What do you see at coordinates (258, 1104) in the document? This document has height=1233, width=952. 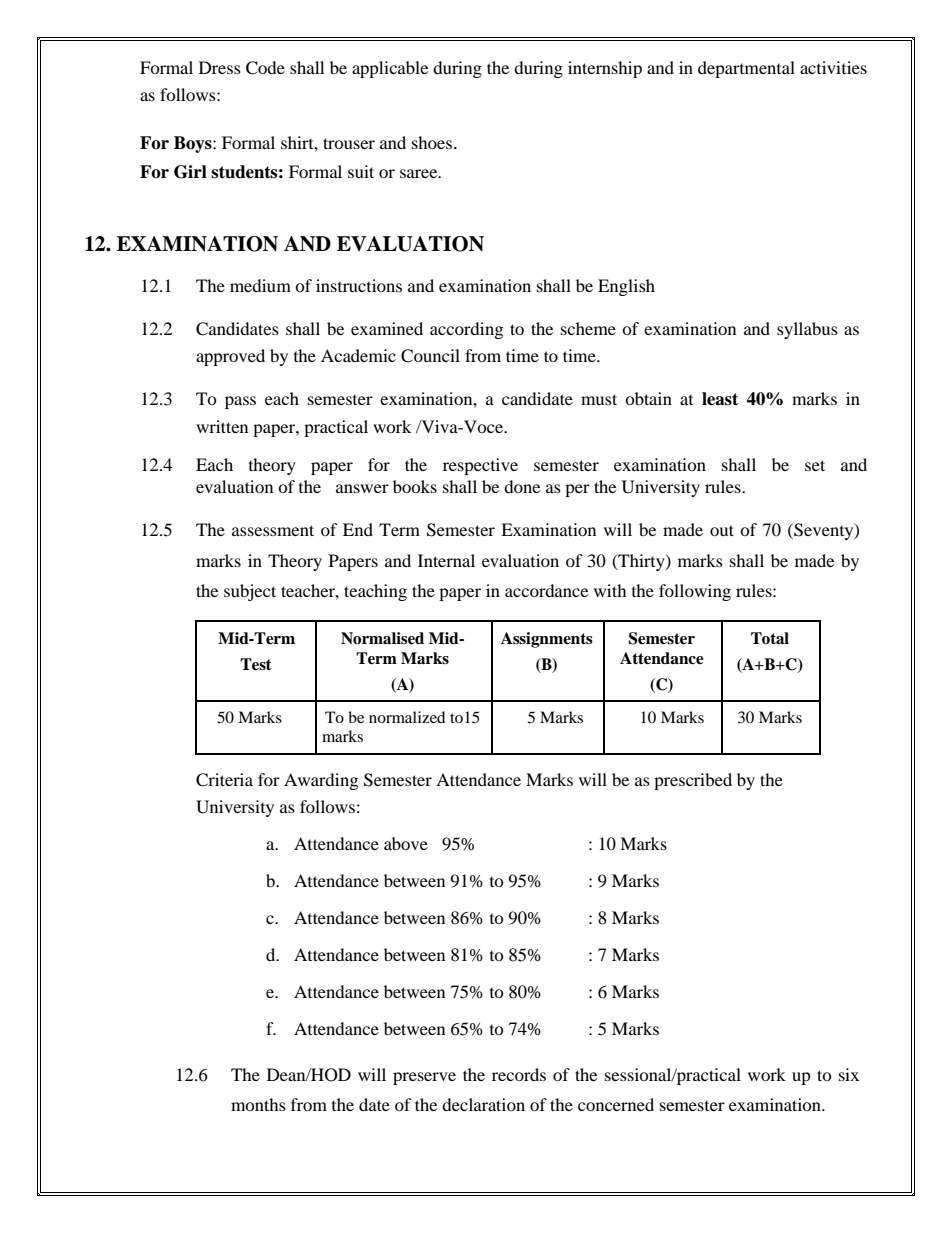 I see `months` at bounding box center [258, 1104].
